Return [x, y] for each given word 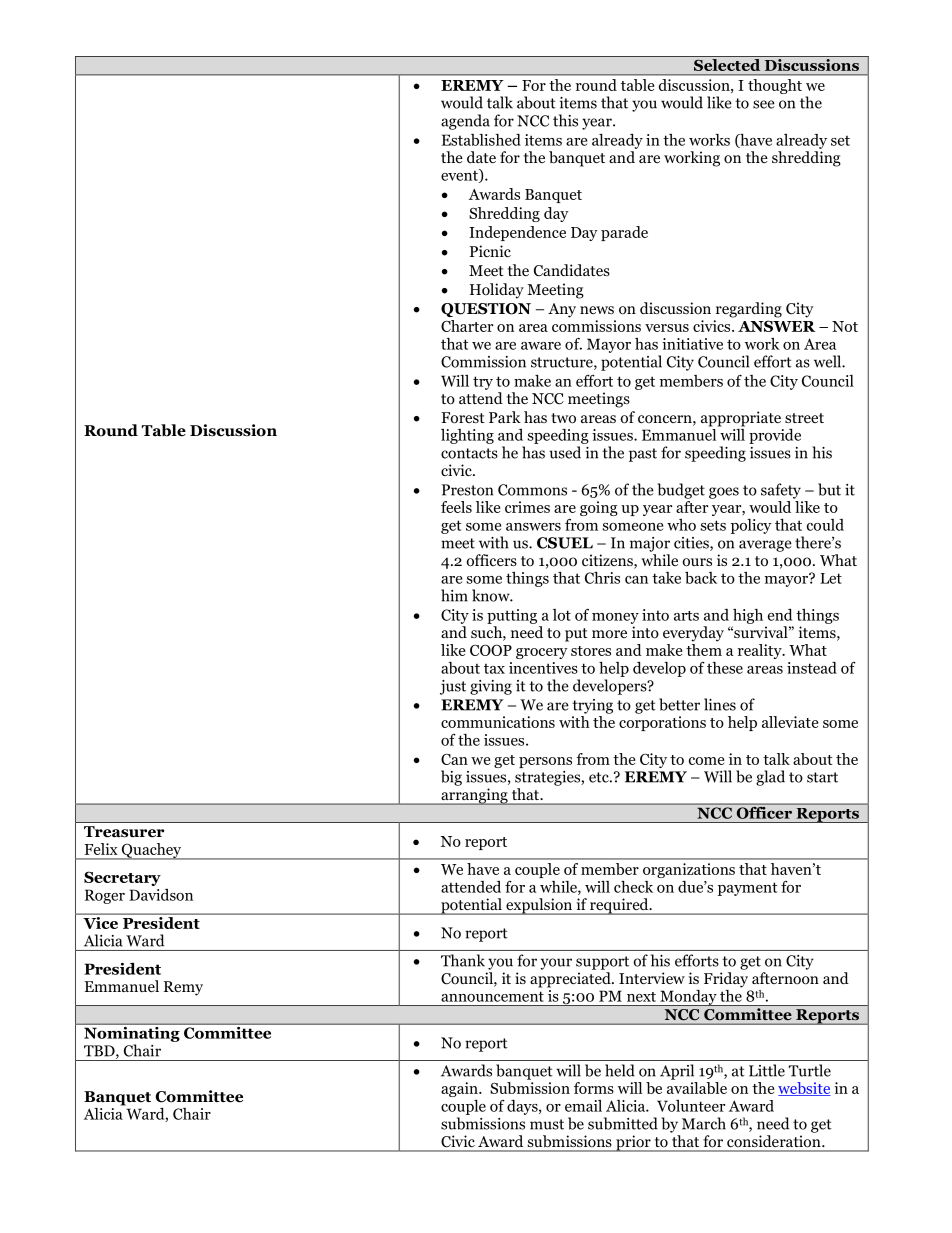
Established [481, 140]
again [460, 1089]
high [748, 616]
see [764, 104]
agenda [465, 122]
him [454, 595]
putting [512, 616]
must [547, 1124]
